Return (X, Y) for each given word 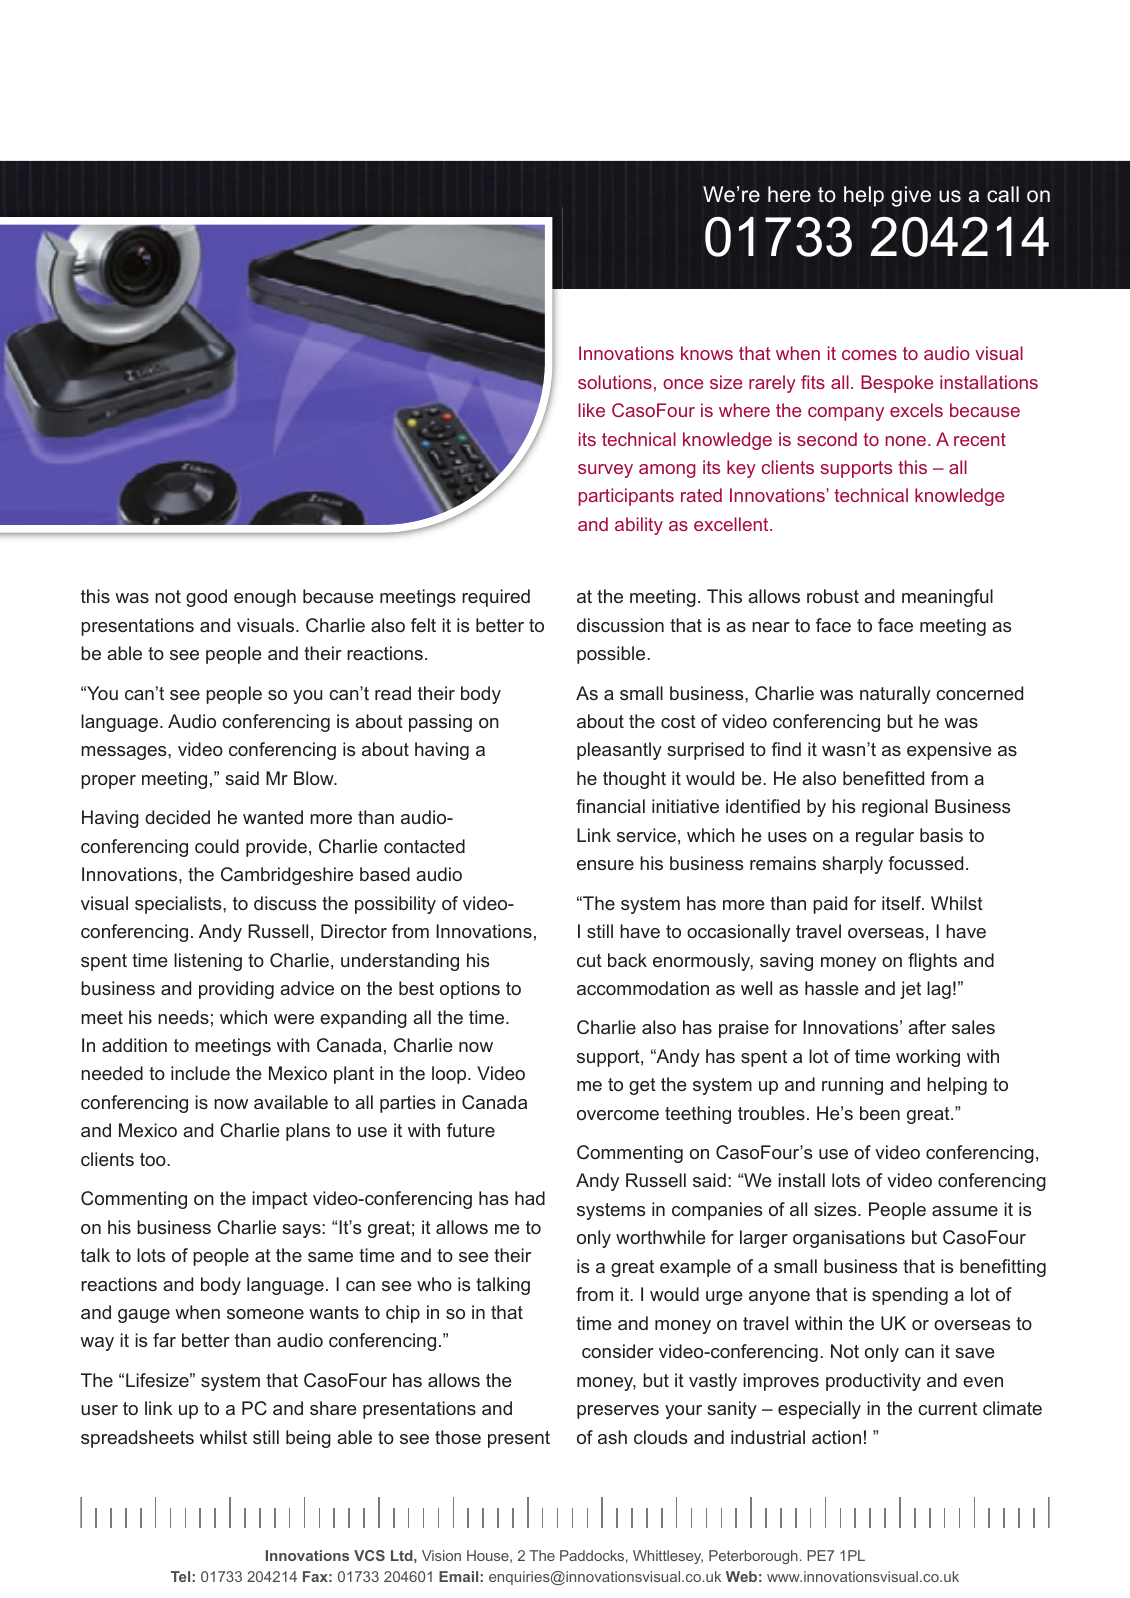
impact (280, 1200)
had (530, 1198)
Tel (180, 1576)
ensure (605, 865)
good (206, 598)
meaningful (947, 598)
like (591, 410)
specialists (179, 905)
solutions (615, 382)
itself (902, 903)
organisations (849, 1239)
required (496, 598)
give (911, 196)
